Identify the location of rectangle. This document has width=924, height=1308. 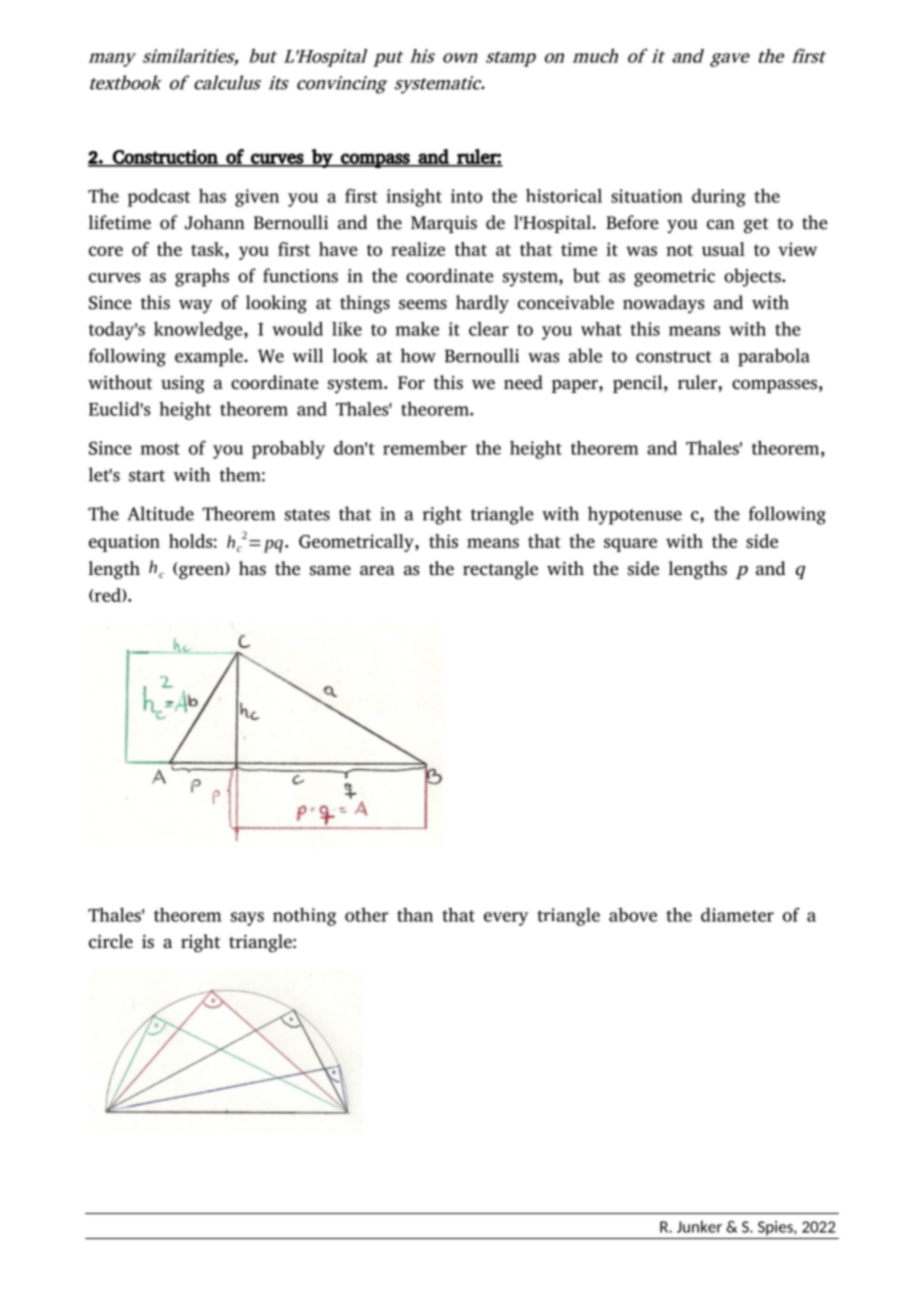
(500, 570).
